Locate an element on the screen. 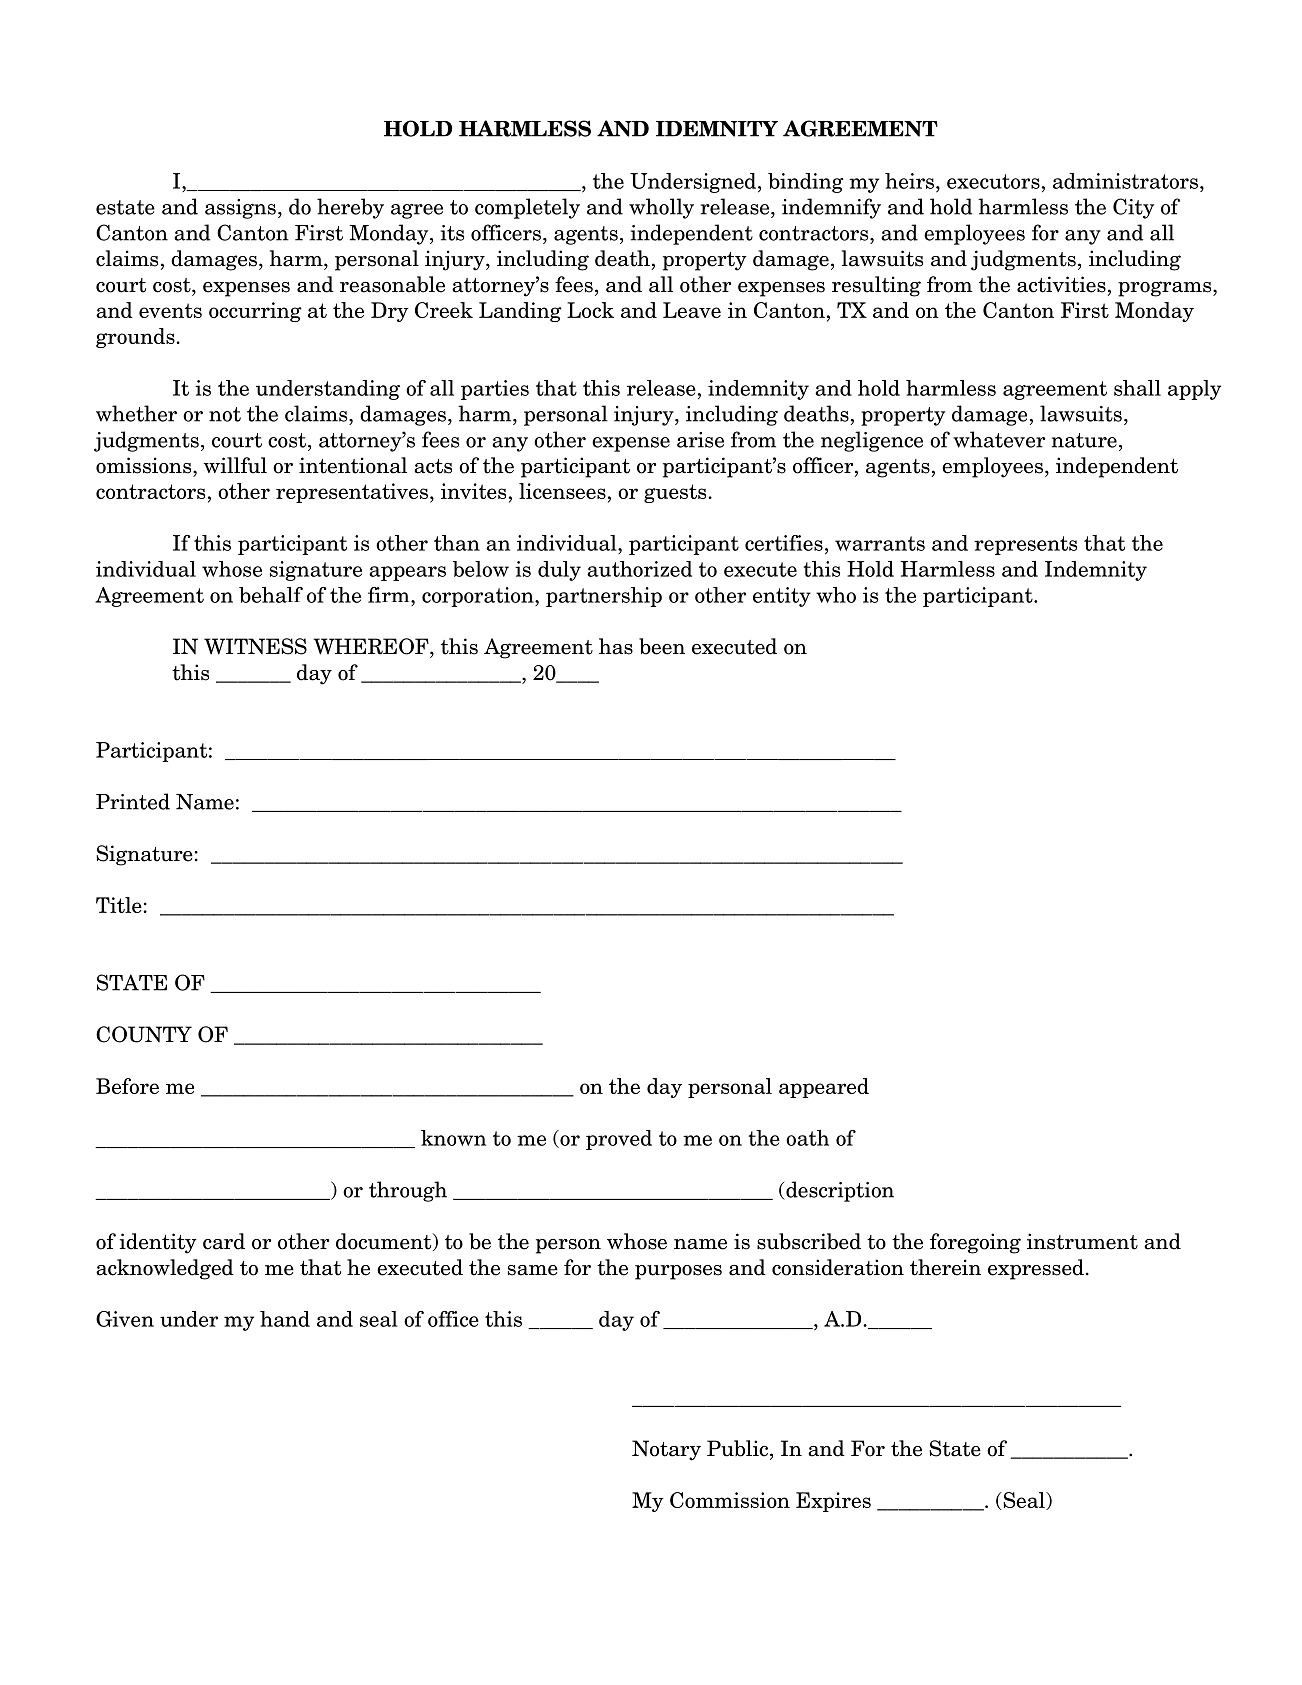 Image resolution: width=1302 pixels, height=1685 pixels. COUNTY is located at coordinates (144, 1034).
